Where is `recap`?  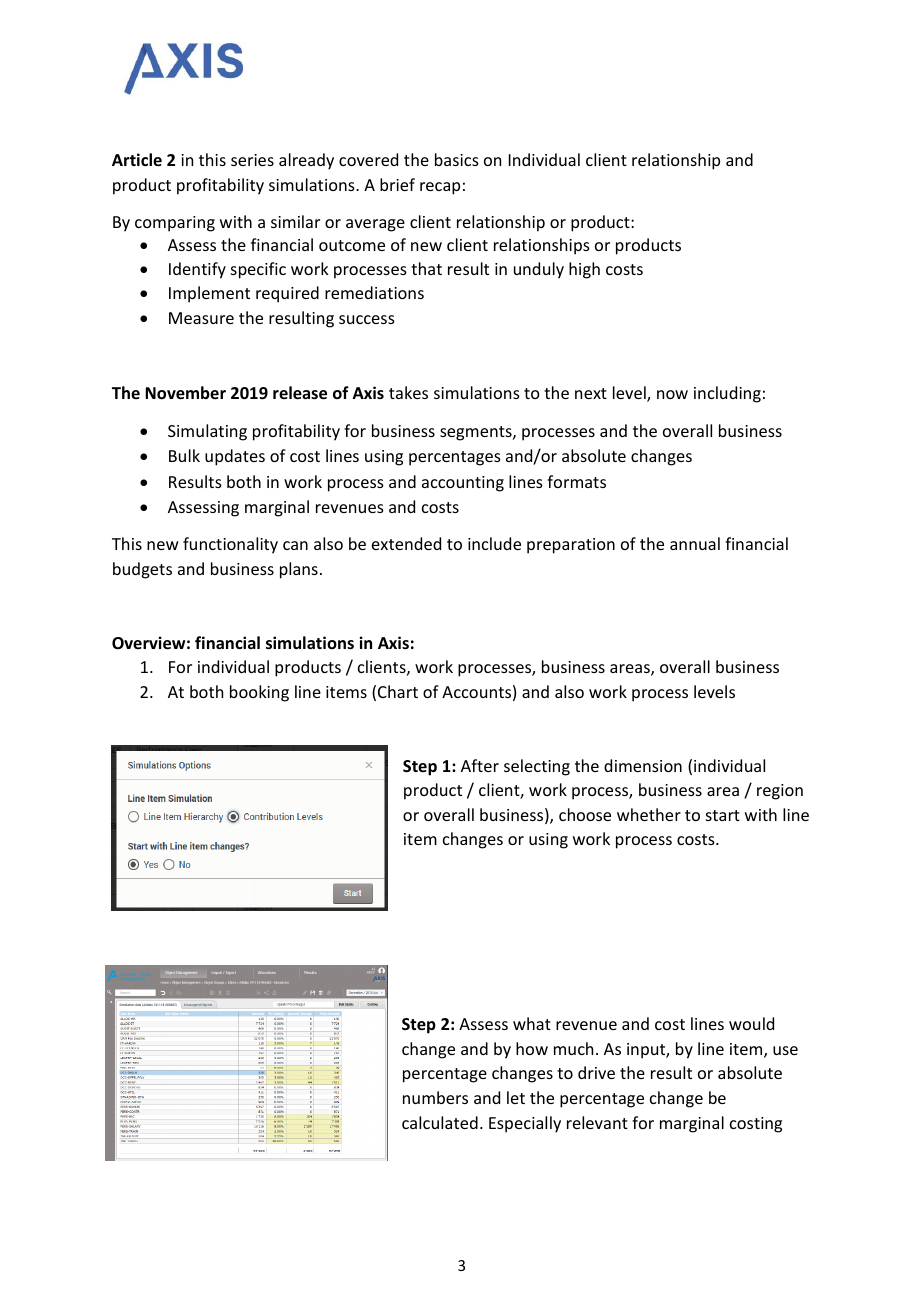
recap is located at coordinates (440, 188).
